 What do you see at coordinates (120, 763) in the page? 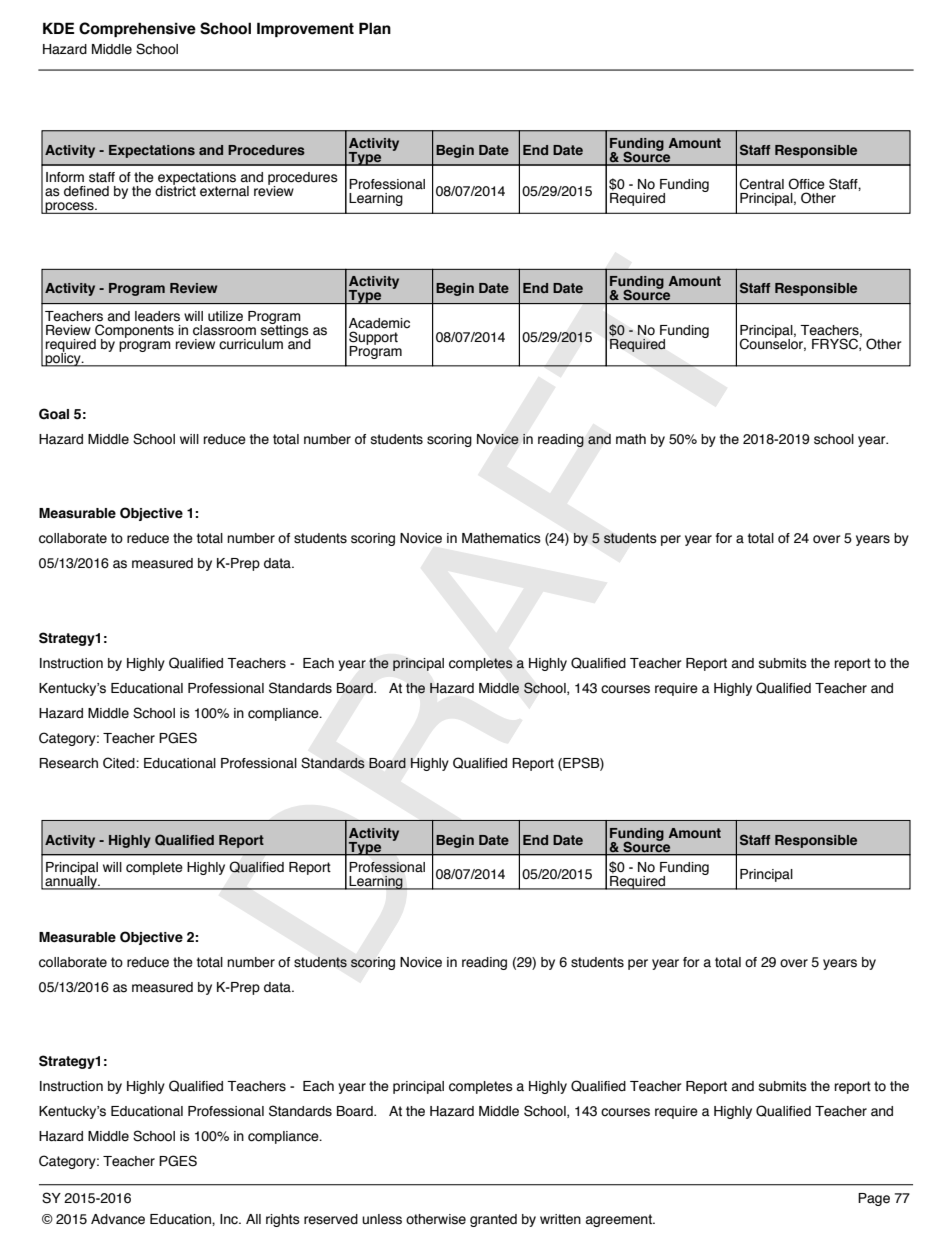
I see `Cited` at bounding box center [120, 763].
